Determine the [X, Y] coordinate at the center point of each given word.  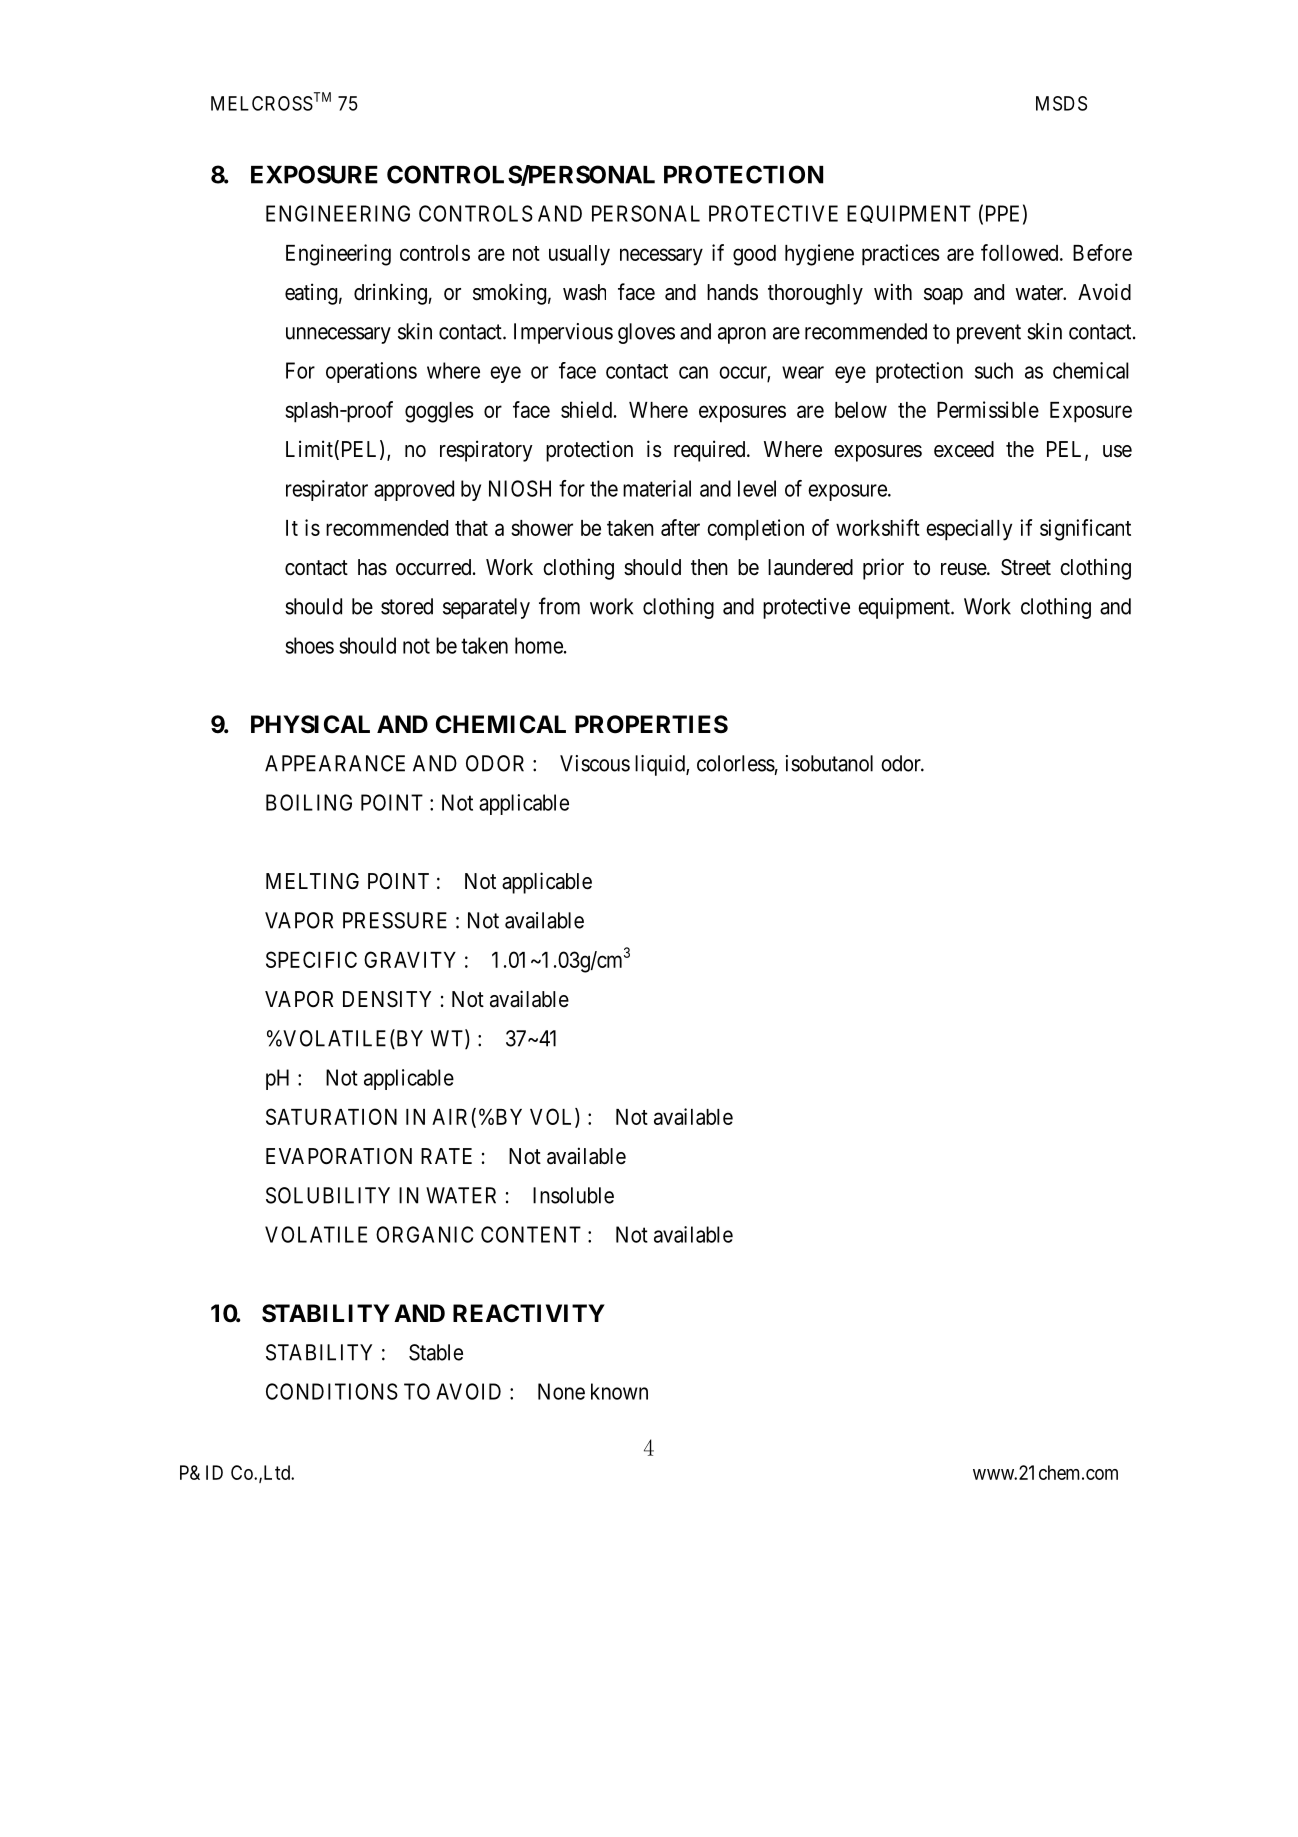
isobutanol [829, 763]
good [754, 255]
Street [1026, 567]
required [711, 451]
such [994, 370]
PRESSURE [395, 920]
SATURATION [331, 1116]
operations [371, 372]
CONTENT [531, 1234]
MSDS [1061, 103]
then [709, 567]
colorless [736, 763]
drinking [390, 294]
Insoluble [573, 1195]
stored [407, 606]
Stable [436, 1352]
